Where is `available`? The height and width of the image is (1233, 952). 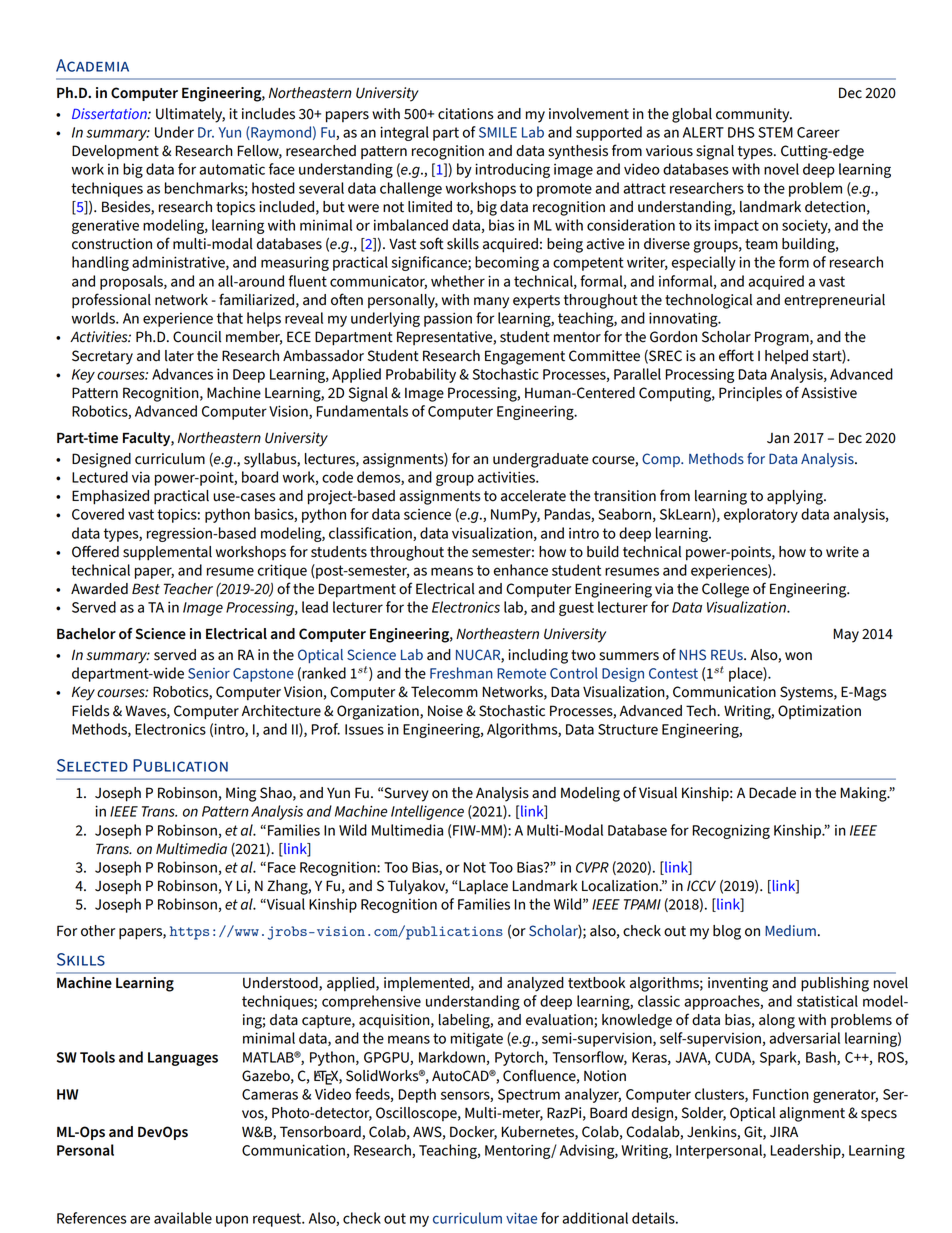
available is located at coordinates (183, 1218).
